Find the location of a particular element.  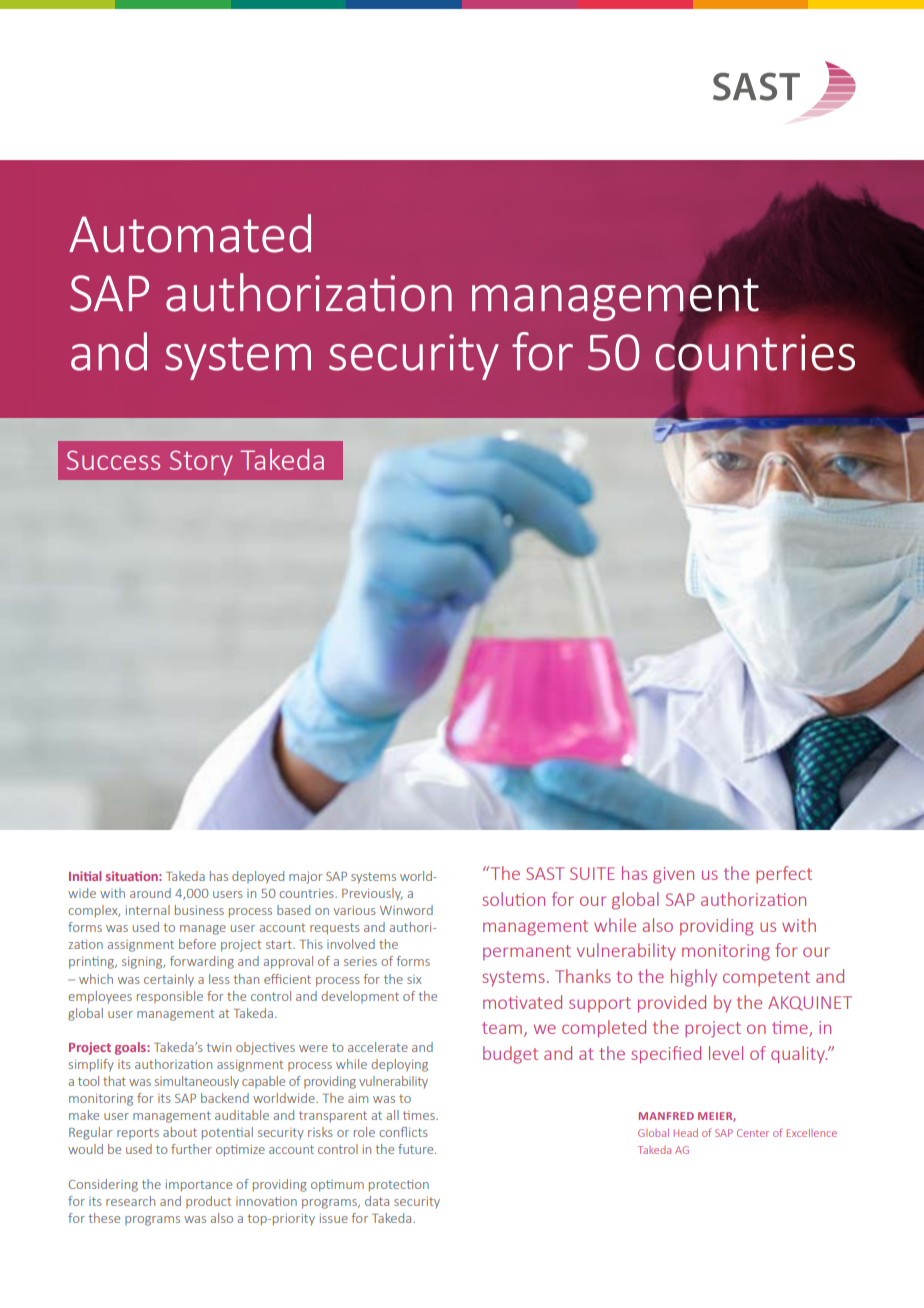

Story is located at coordinates (201, 462).
